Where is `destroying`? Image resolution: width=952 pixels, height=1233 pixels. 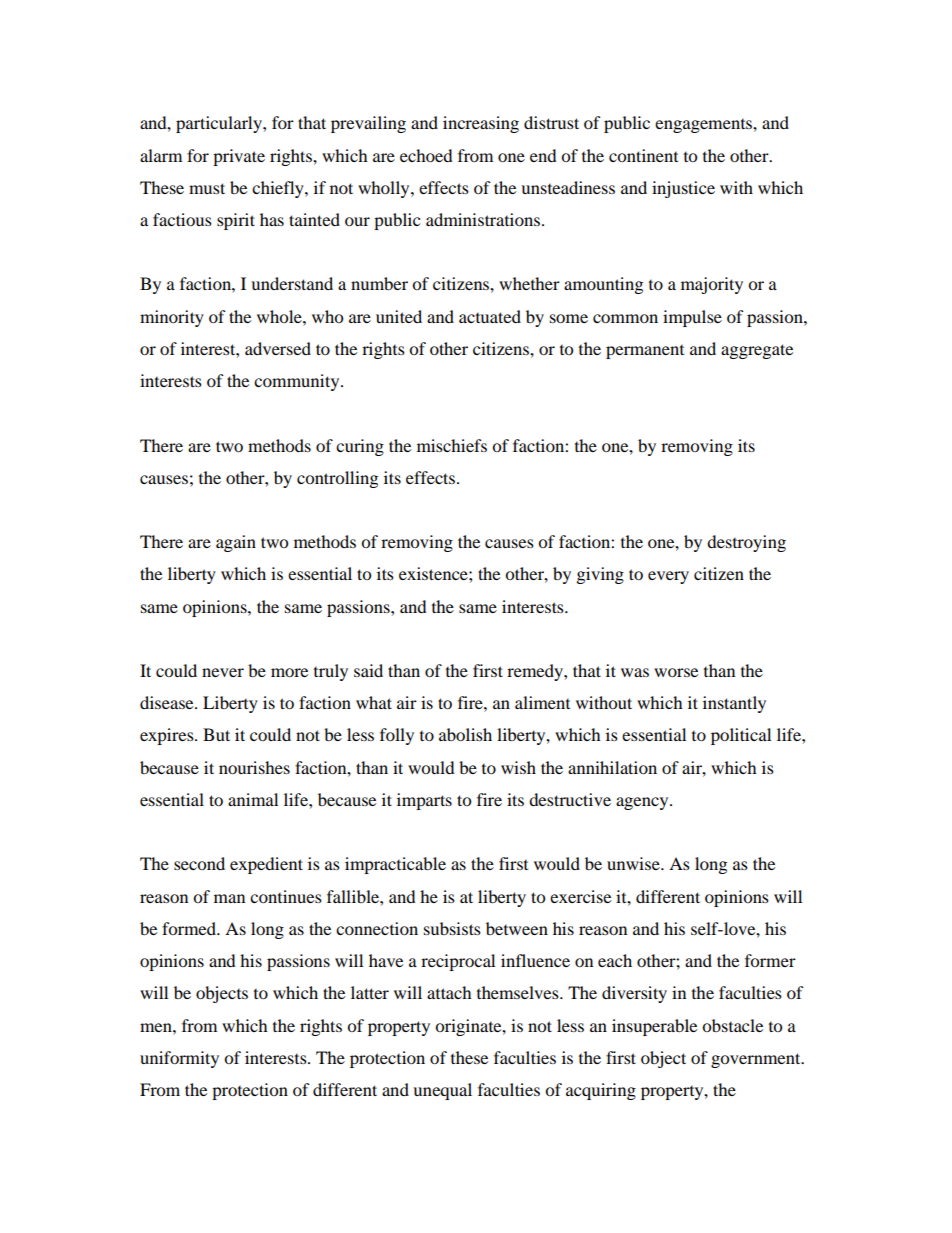
destroying is located at coordinates (746, 543).
